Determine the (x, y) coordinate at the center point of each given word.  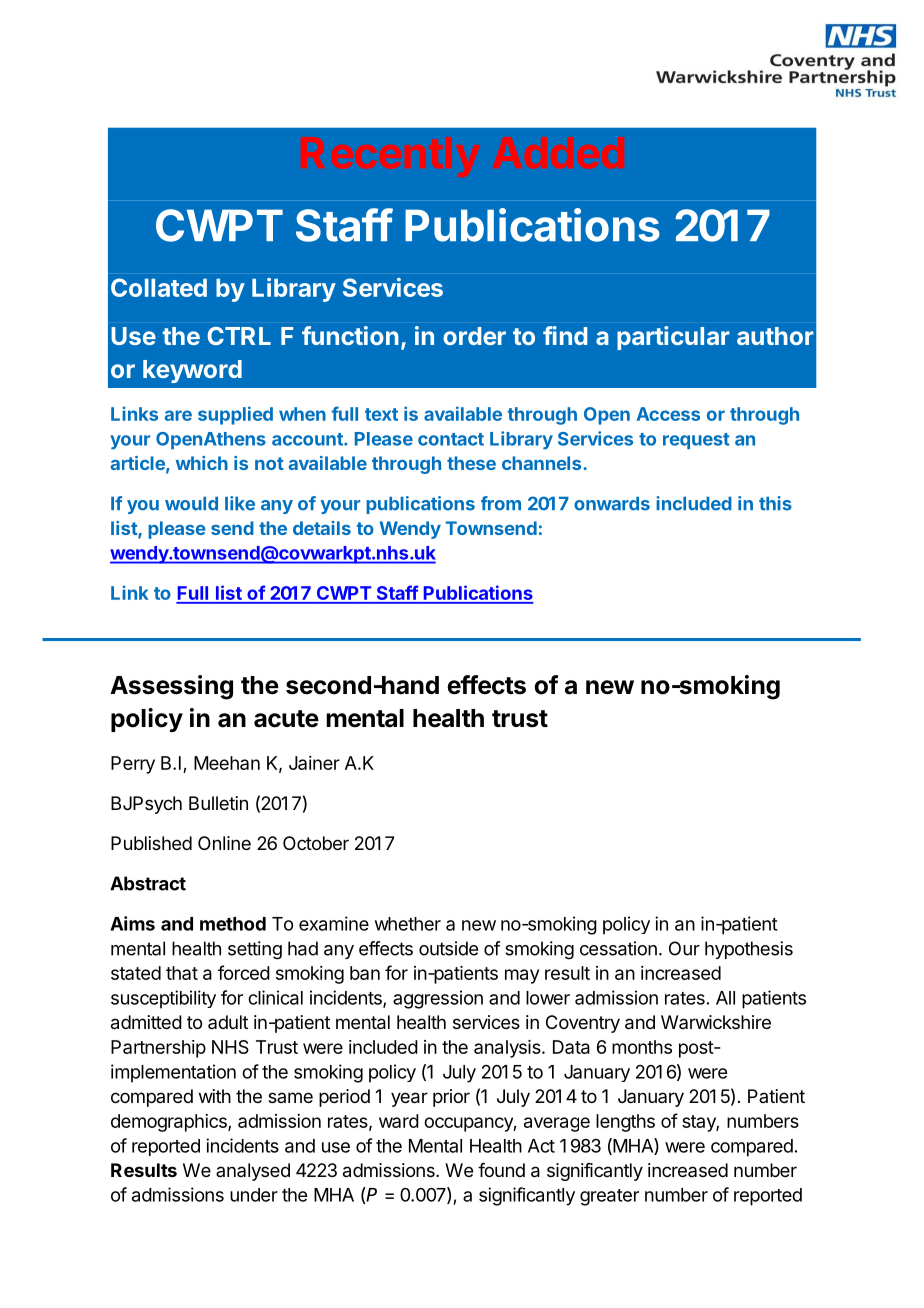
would (191, 504)
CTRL (239, 336)
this (775, 503)
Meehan (227, 763)
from (501, 503)
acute (286, 719)
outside (448, 948)
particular (673, 338)
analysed (253, 1172)
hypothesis (749, 950)
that (182, 973)
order (474, 336)
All (725, 998)
